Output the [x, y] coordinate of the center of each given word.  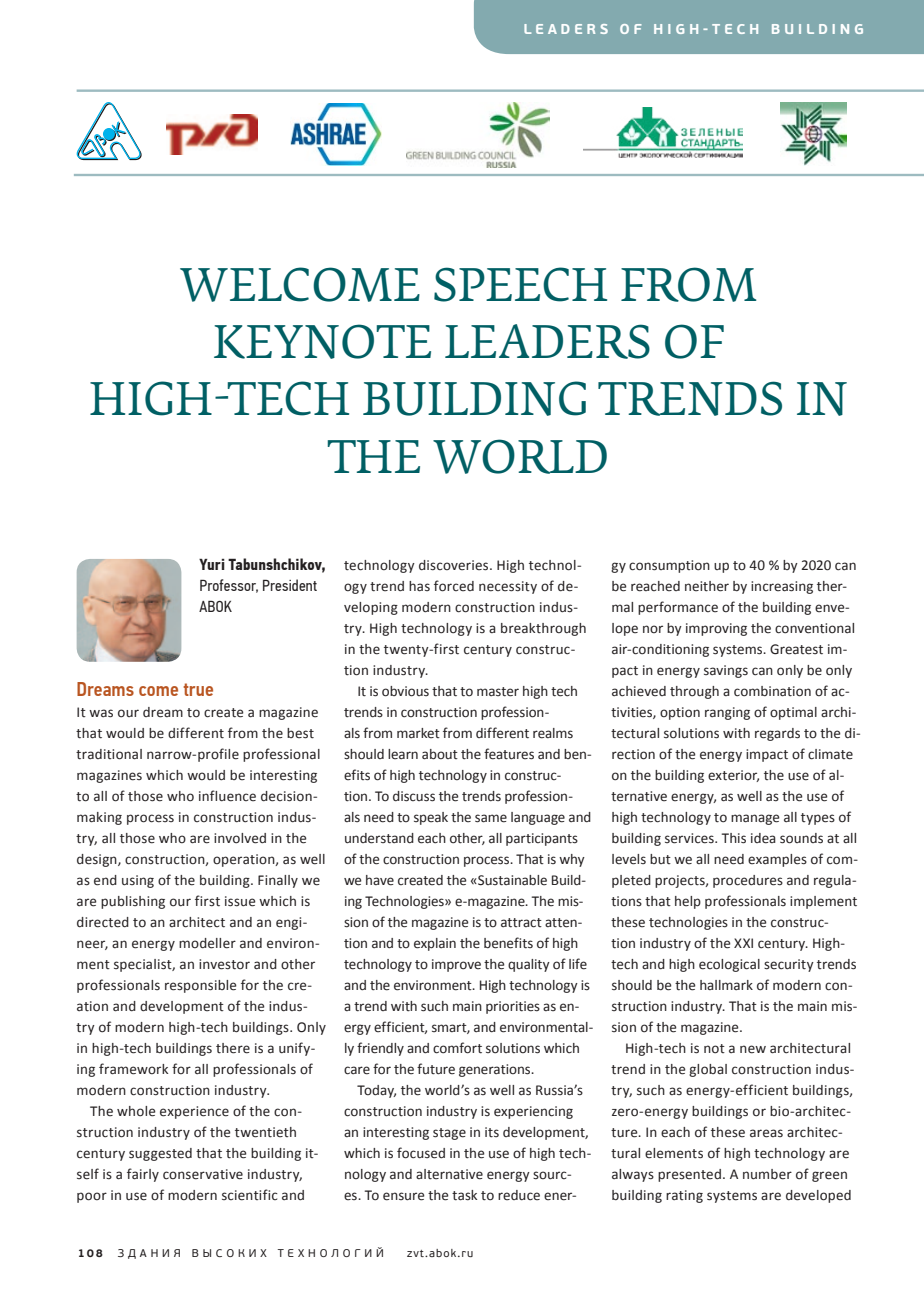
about [440, 754]
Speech [520, 284]
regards [777, 734]
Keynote [322, 341]
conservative [203, 1174]
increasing [782, 587]
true [198, 689]
